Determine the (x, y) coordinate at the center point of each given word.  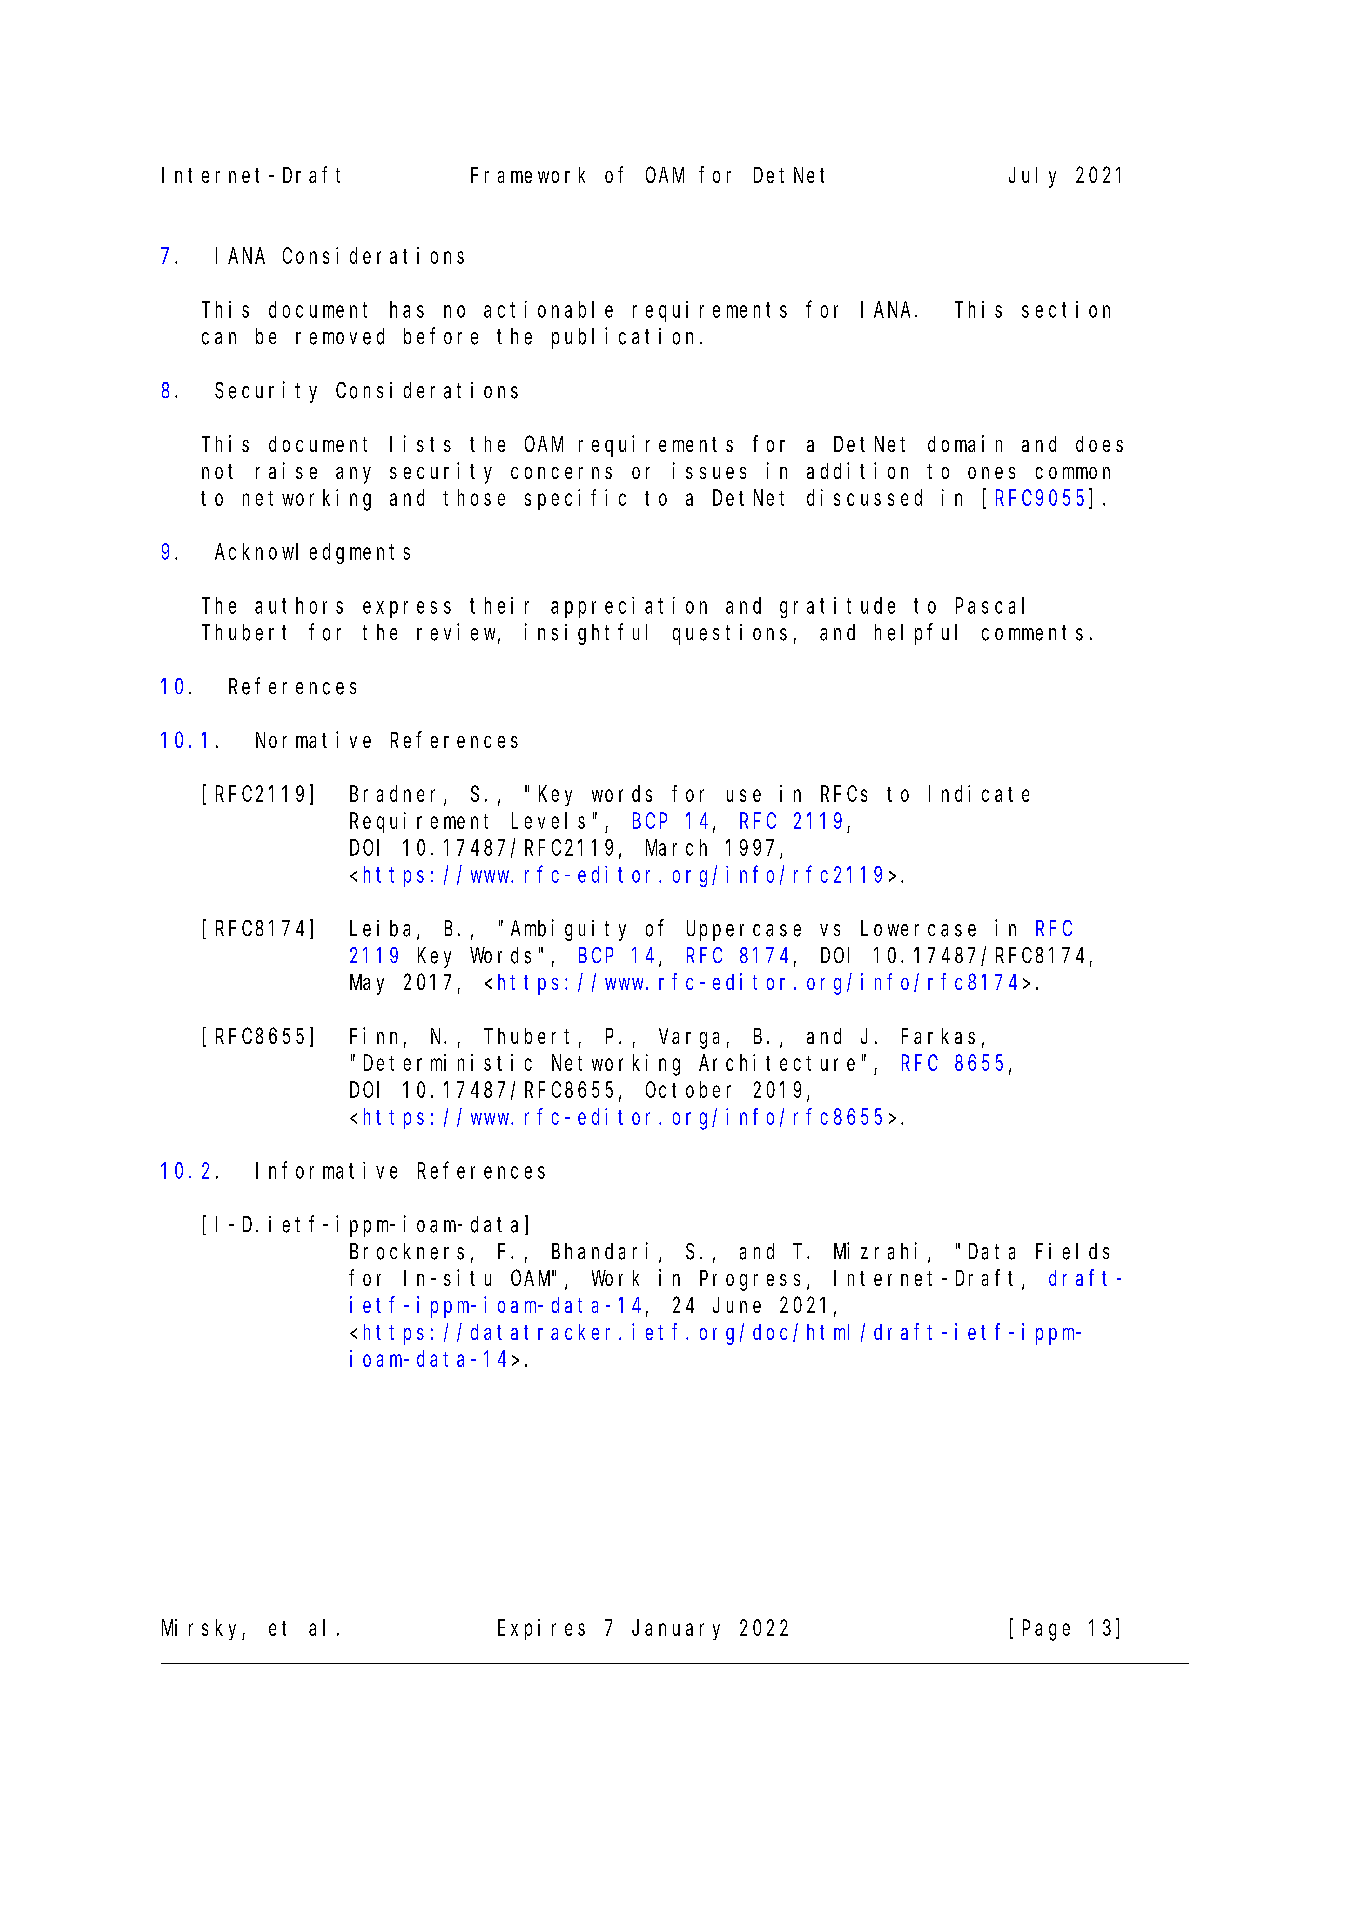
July (1032, 177)
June (737, 1305)
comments (1032, 633)
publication (626, 338)
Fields (1072, 1251)
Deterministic (448, 1062)
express (407, 609)
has (407, 309)
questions (730, 634)
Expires (541, 1629)
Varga (689, 1039)
